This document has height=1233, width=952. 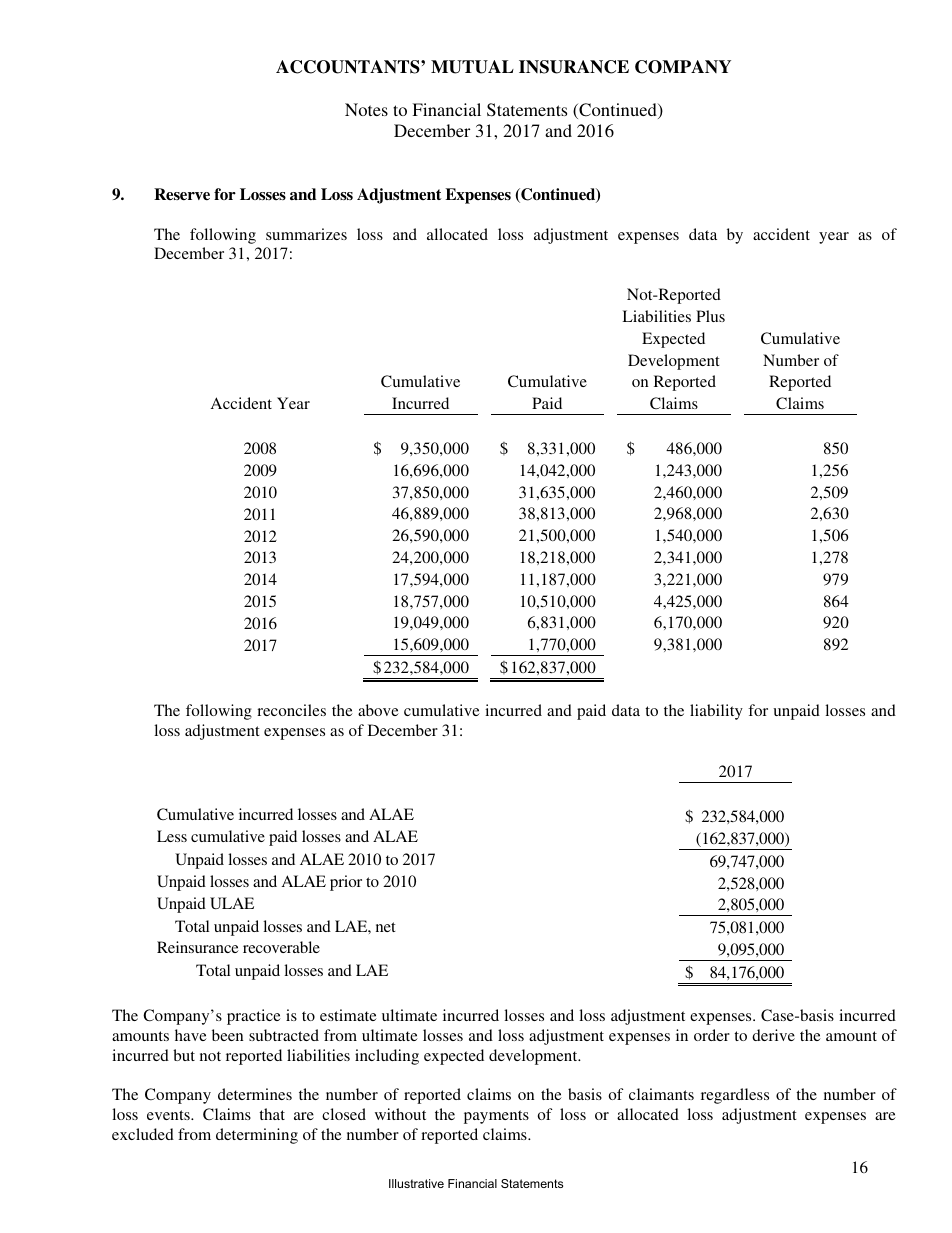 I want to click on reconciles, so click(x=291, y=710).
